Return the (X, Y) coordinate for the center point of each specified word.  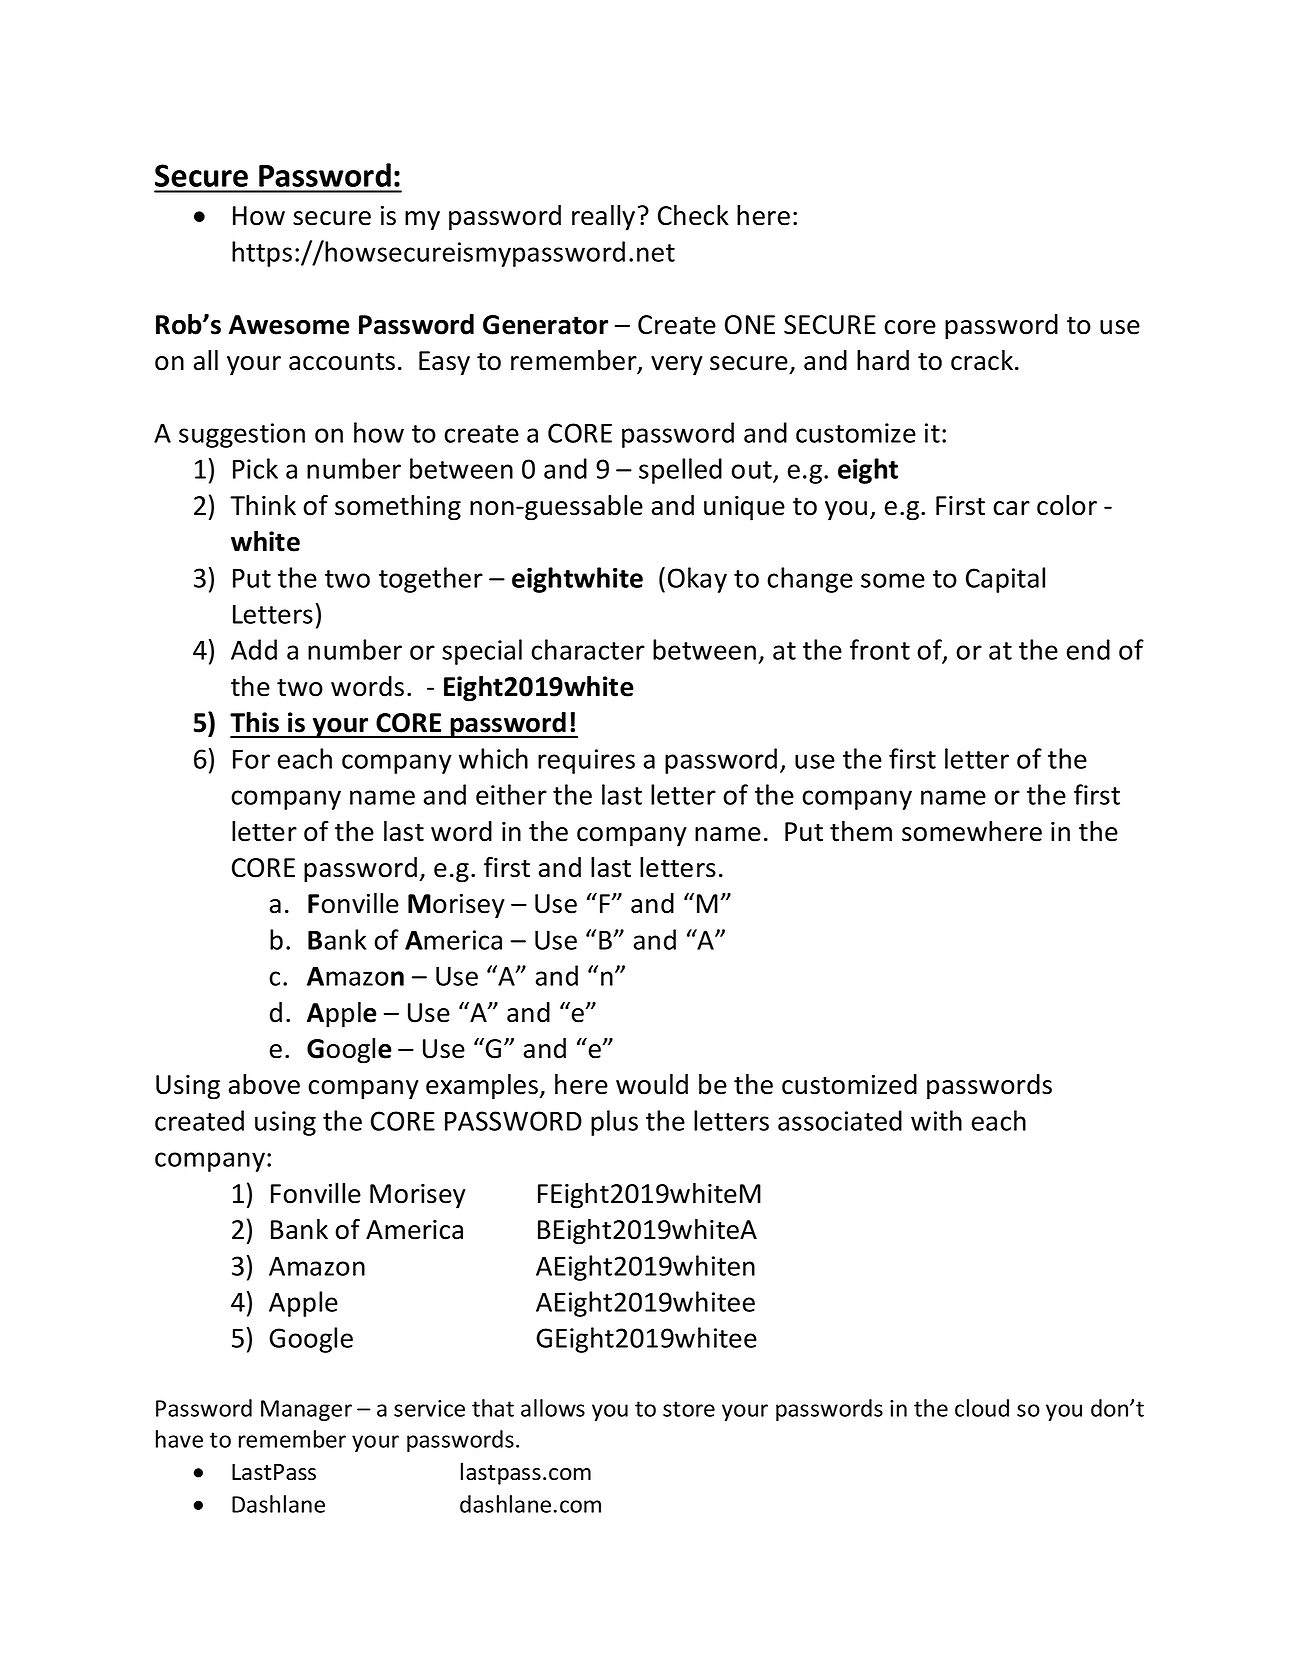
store (689, 1409)
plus (614, 1123)
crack (982, 360)
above (264, 1084)
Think (263, 505)
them (861, 831)
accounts (342, 361)
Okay (697, 580)
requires (586, 761)
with (936, 1120)
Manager (306, 1410)
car (1011, 508)
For (251, 759)
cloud (982, 1408)
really (603, 218)
